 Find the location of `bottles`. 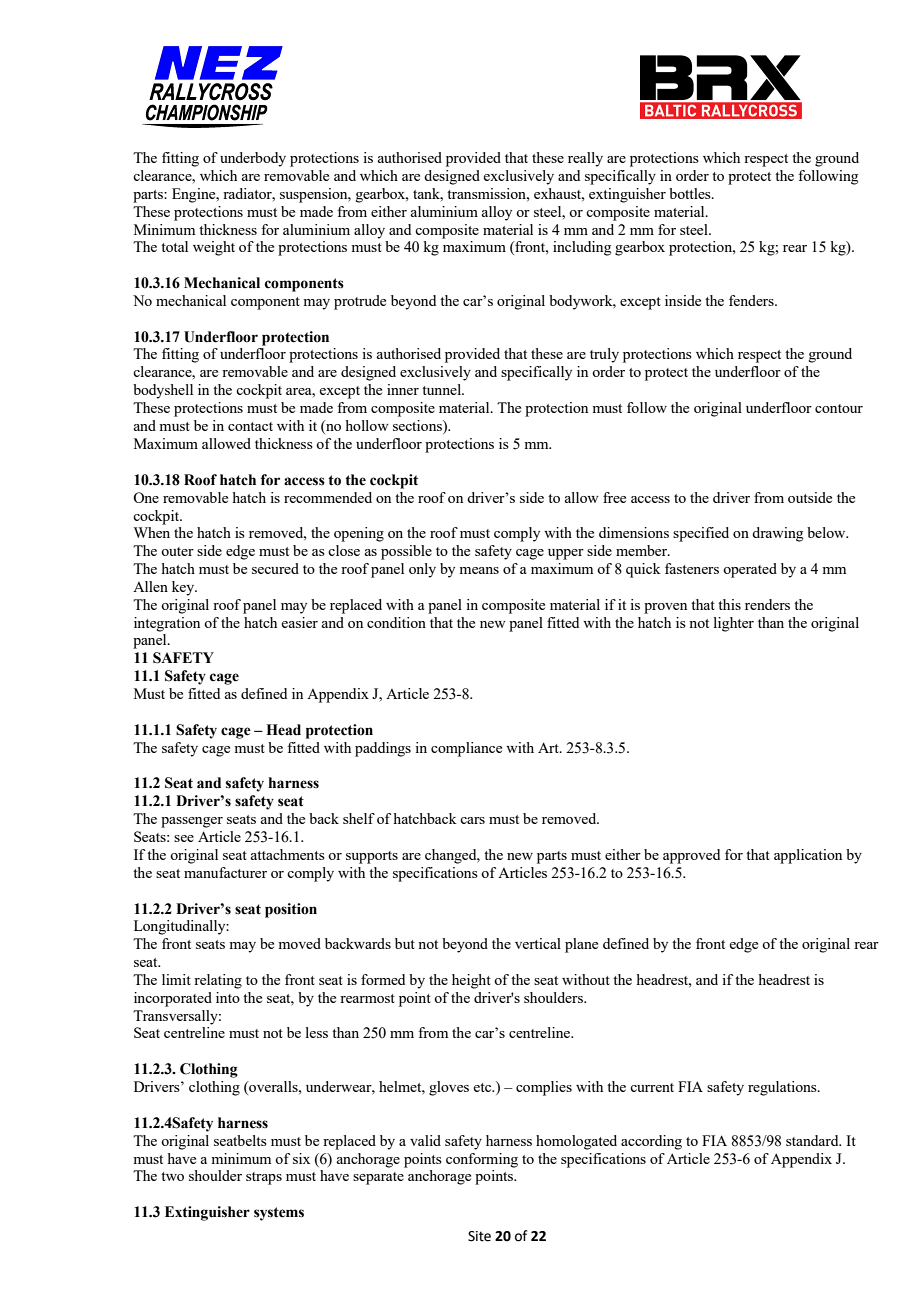

bottles is located at coordinates (691, 193).
